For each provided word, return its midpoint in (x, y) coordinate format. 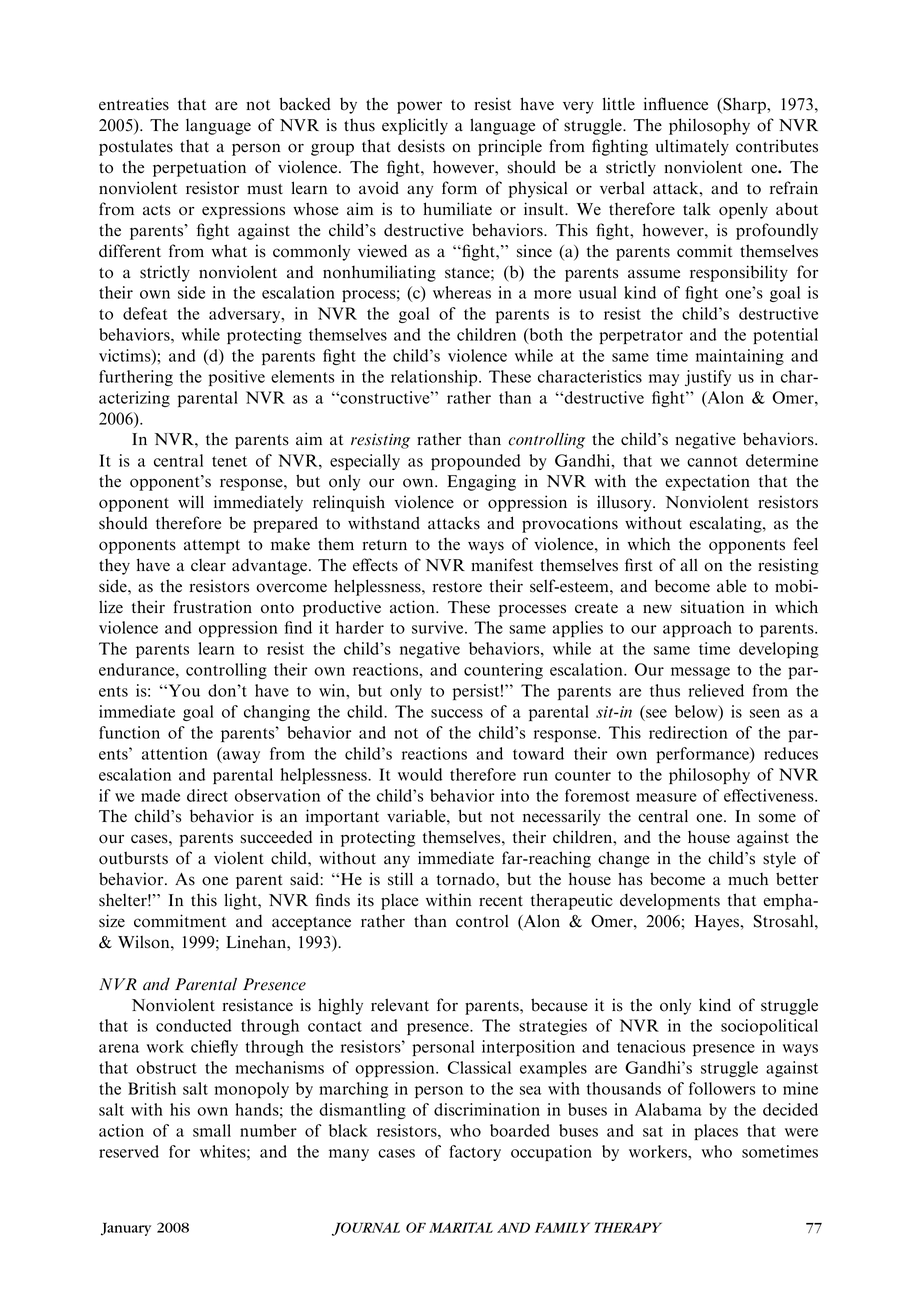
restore (457, 587)
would (420, 774)
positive (237, 378)
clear (208, 565)
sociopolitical (769, 1027)
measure (666, 797)
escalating (727, 524)
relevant (400, 1005)
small (212, 1130)
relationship (435, 378)
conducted (194, 1025)
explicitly (415, 126)
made (160, 795)
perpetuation (199, 168)
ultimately (692, 147)
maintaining (740, 357)
